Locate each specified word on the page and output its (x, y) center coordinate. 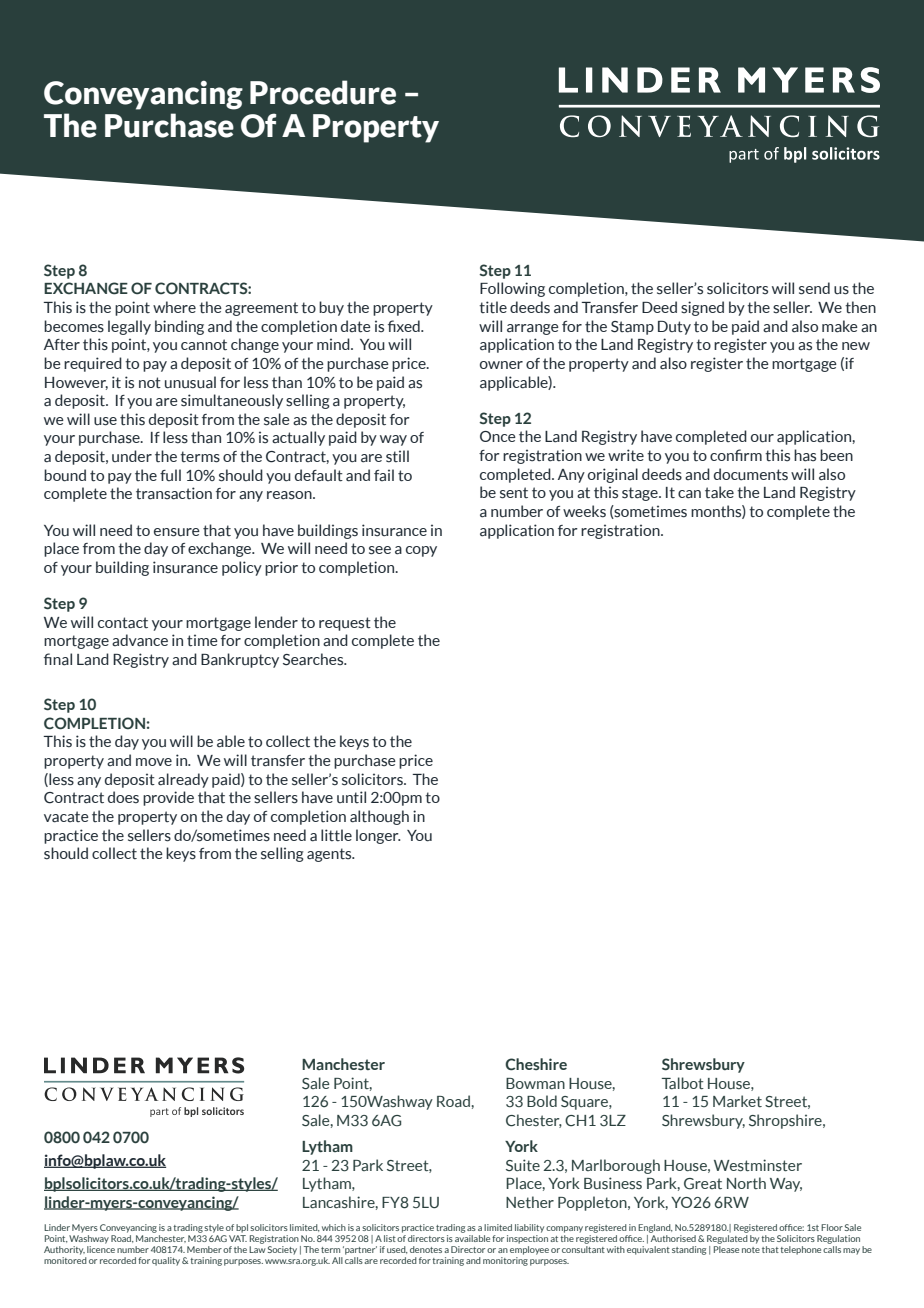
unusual (190, 382)
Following (512, 289)
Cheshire (536, 1064)
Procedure (323, 92)
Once (498, 436)
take (719, 492)
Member (204, 1249)
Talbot (683, 1083)
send (814, 288)
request (345, 624)
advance (140, 640)
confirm (736, 455)
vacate (66, 817)
